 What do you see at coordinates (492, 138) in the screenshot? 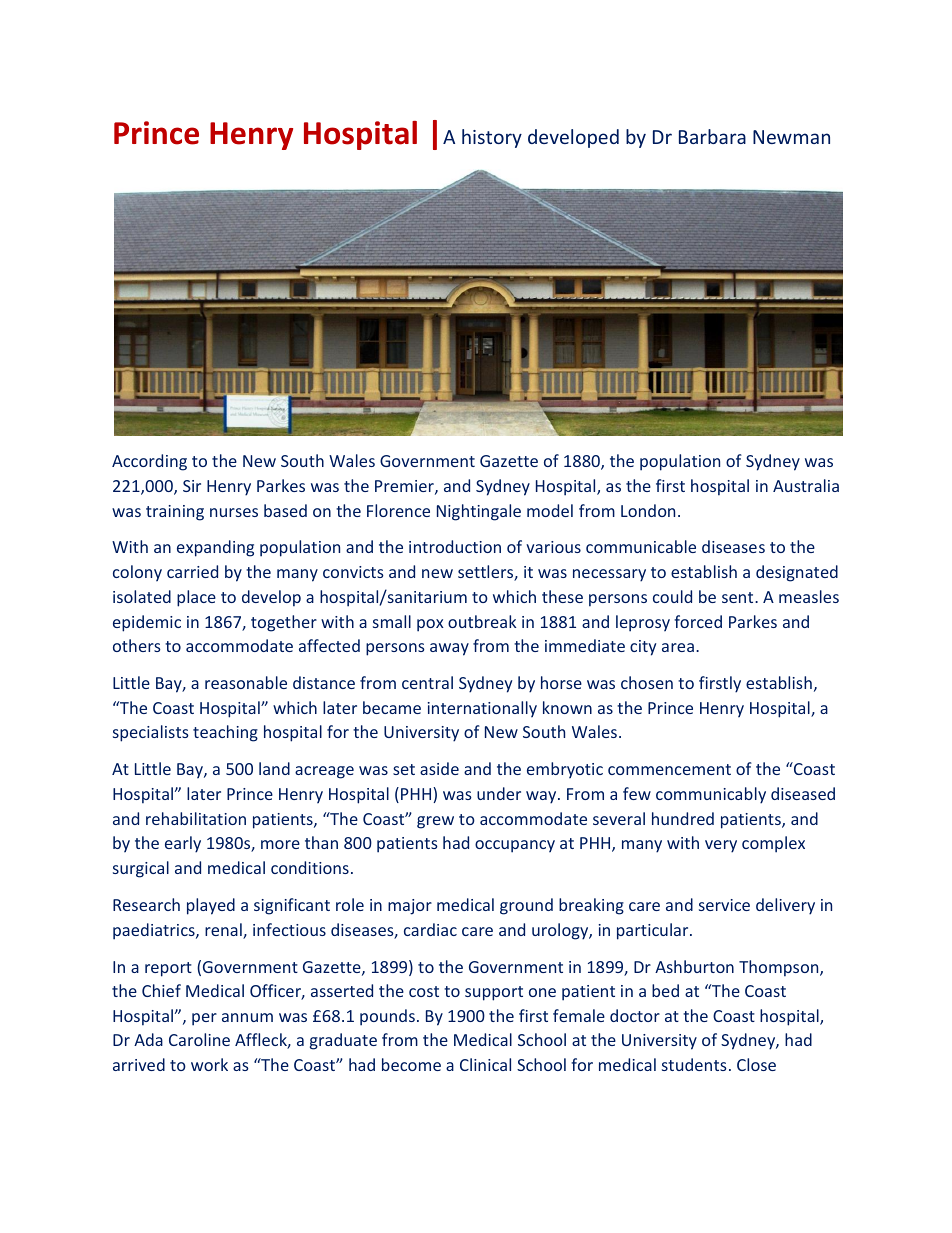
I see `history` at bounding box center [492, 138].
